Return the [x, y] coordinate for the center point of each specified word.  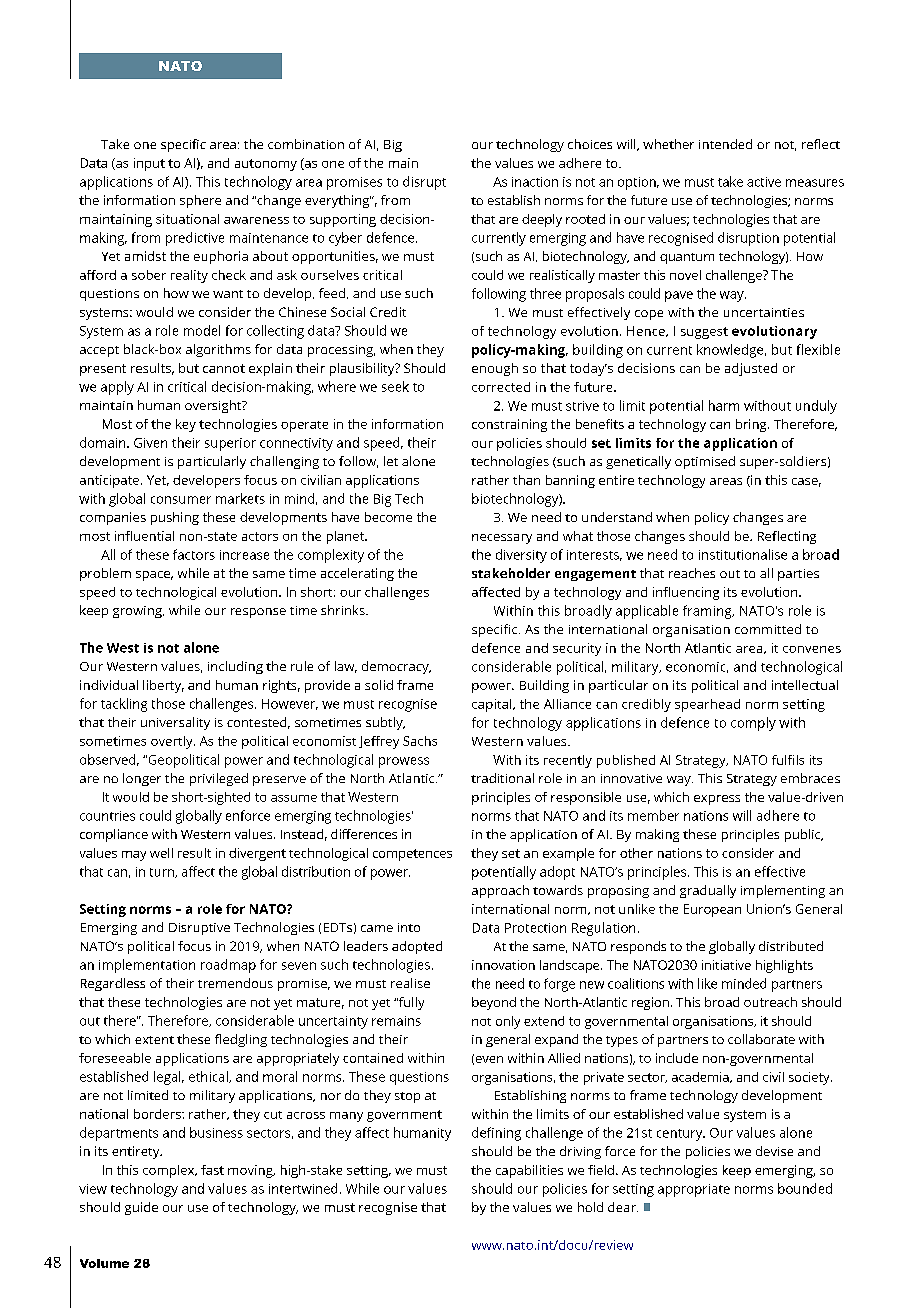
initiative [726, 965]
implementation [147, 966]
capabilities [529, 1171]
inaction [535, 182]
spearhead [707, 705]
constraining [509, 425]
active [764, 182]
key [186, 425]
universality [175, 723]
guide [141, 1208]
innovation [503, 965]
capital [493, 705]
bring [752, 425]
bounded [805, 1188]
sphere [200, 201]
